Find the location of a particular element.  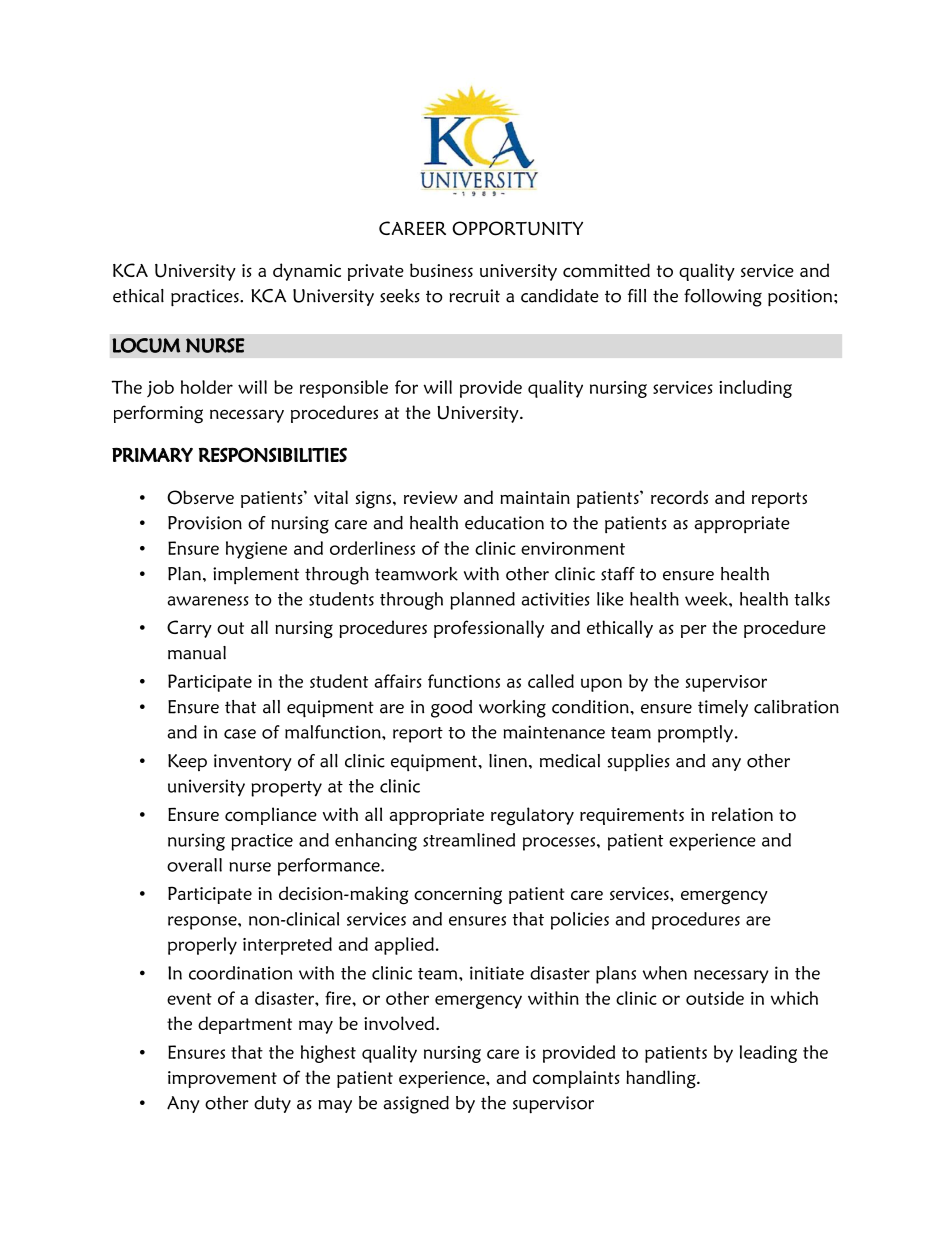

improvement is located at coordinates (222, 1079).
